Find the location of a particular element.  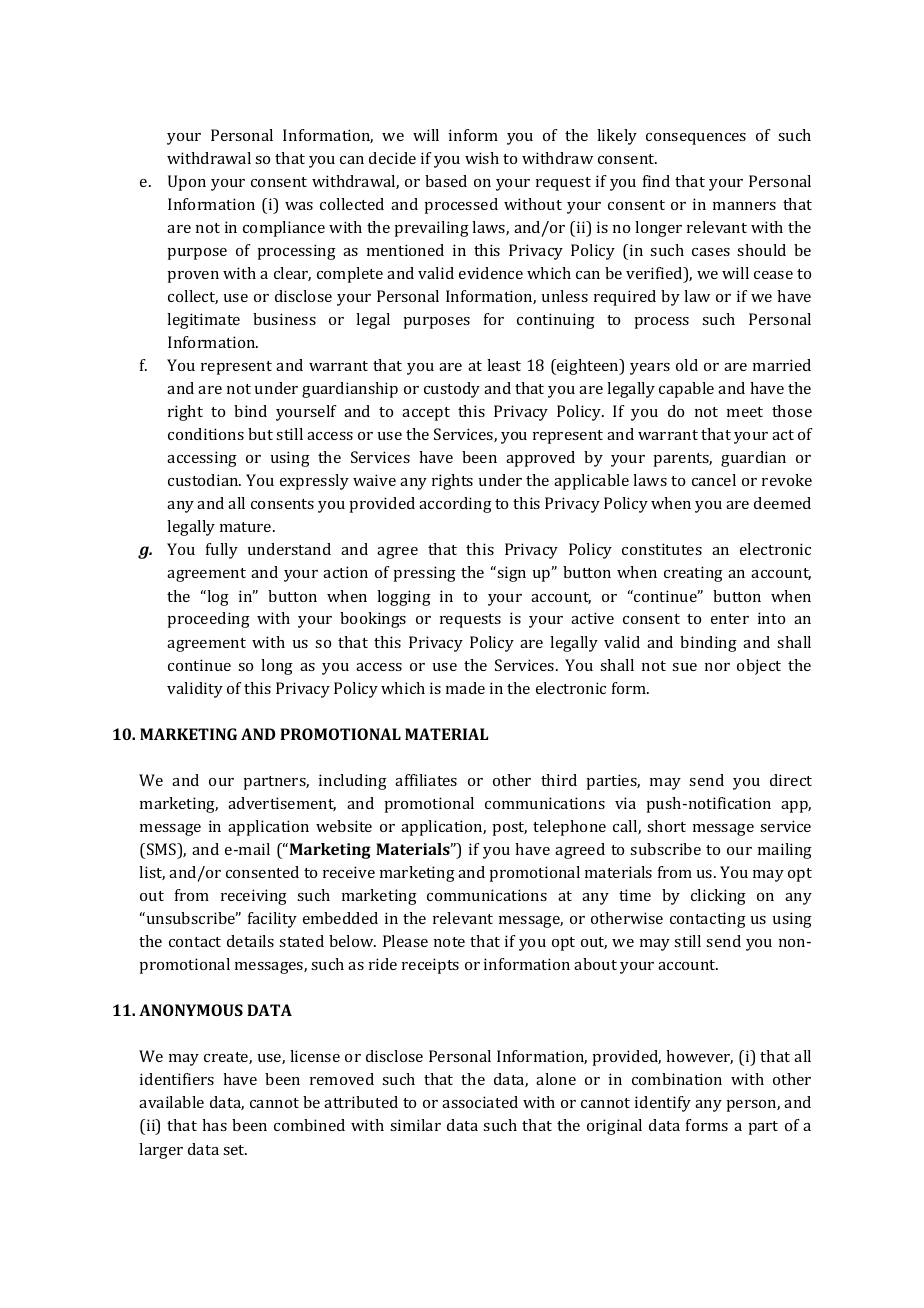

note is located at coordinates (449, 942).
